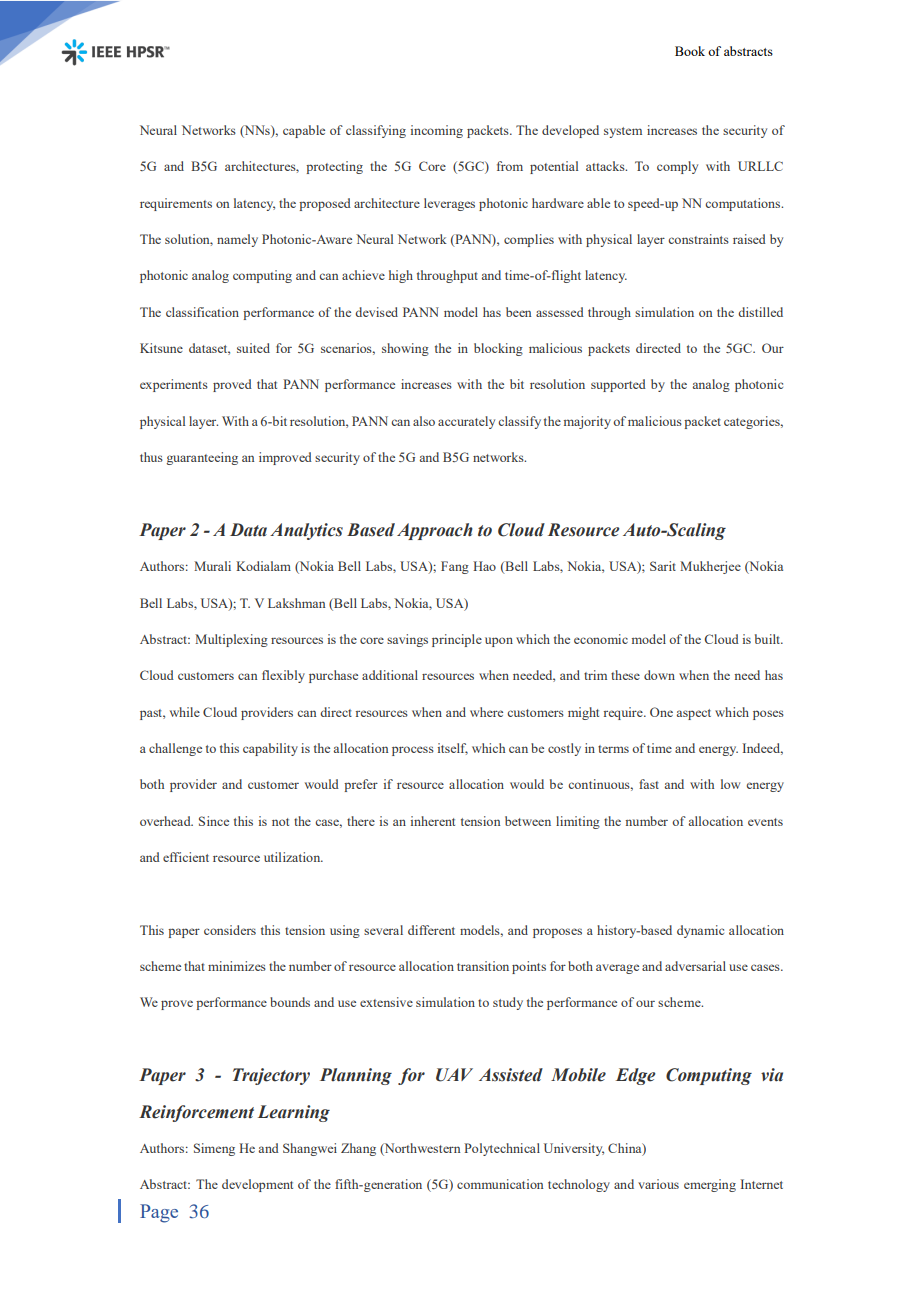  Describe the element at coordinates (431, 930) in the document. I see `different` at that location.
